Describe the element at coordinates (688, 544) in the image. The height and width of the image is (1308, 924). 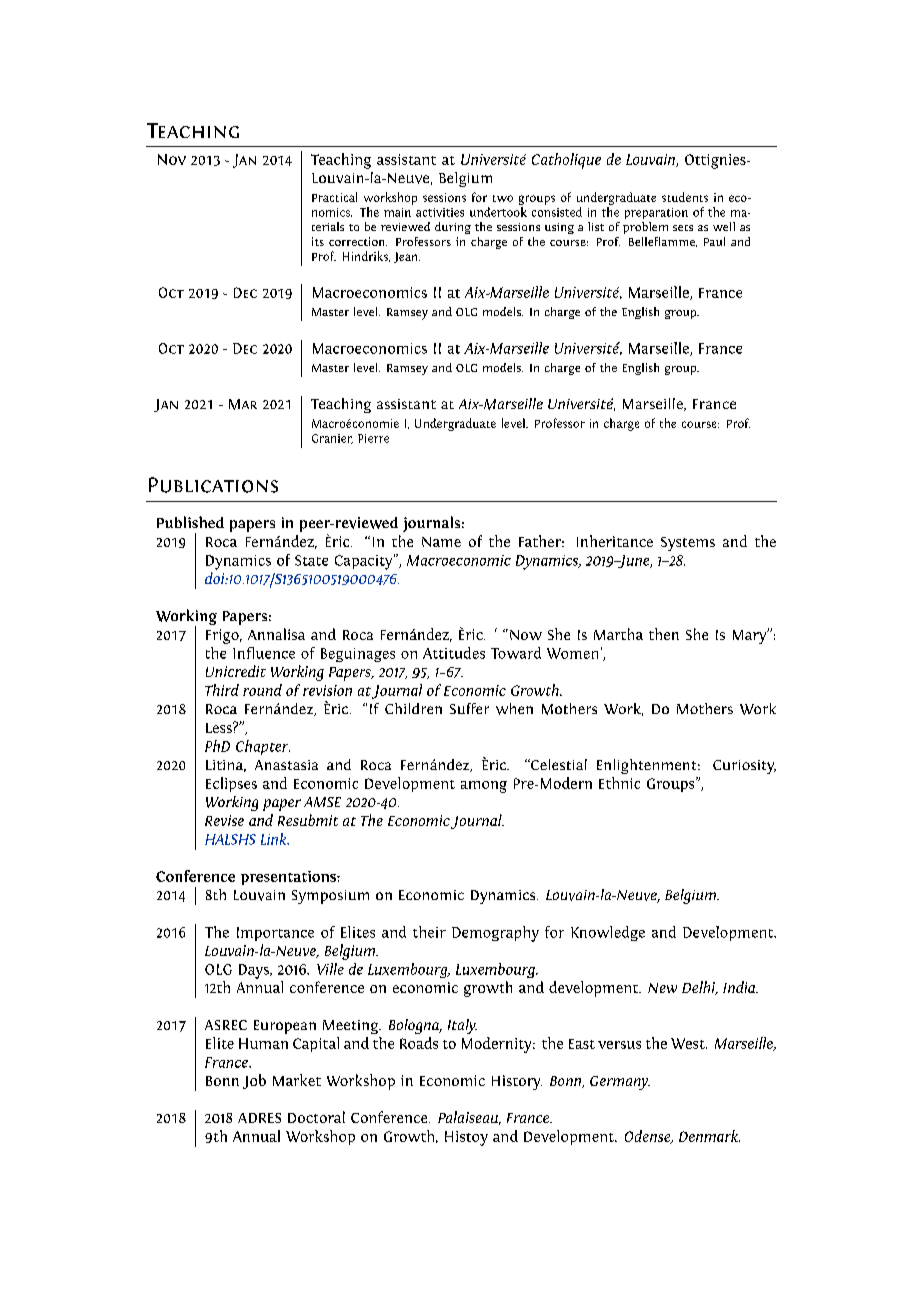
I see `Systems` at that location.
